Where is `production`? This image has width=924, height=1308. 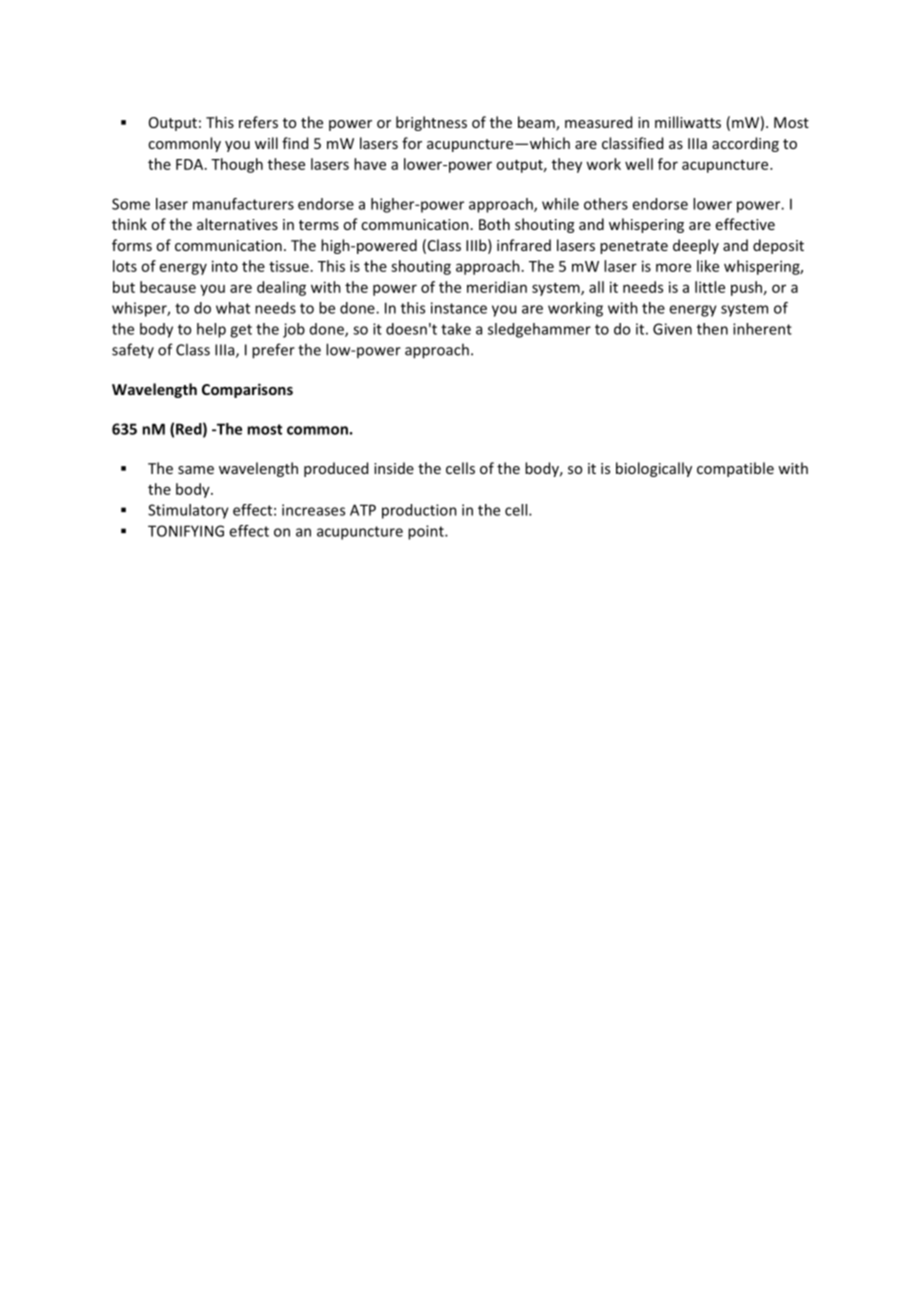
production is located at coordinates (419, 511).
